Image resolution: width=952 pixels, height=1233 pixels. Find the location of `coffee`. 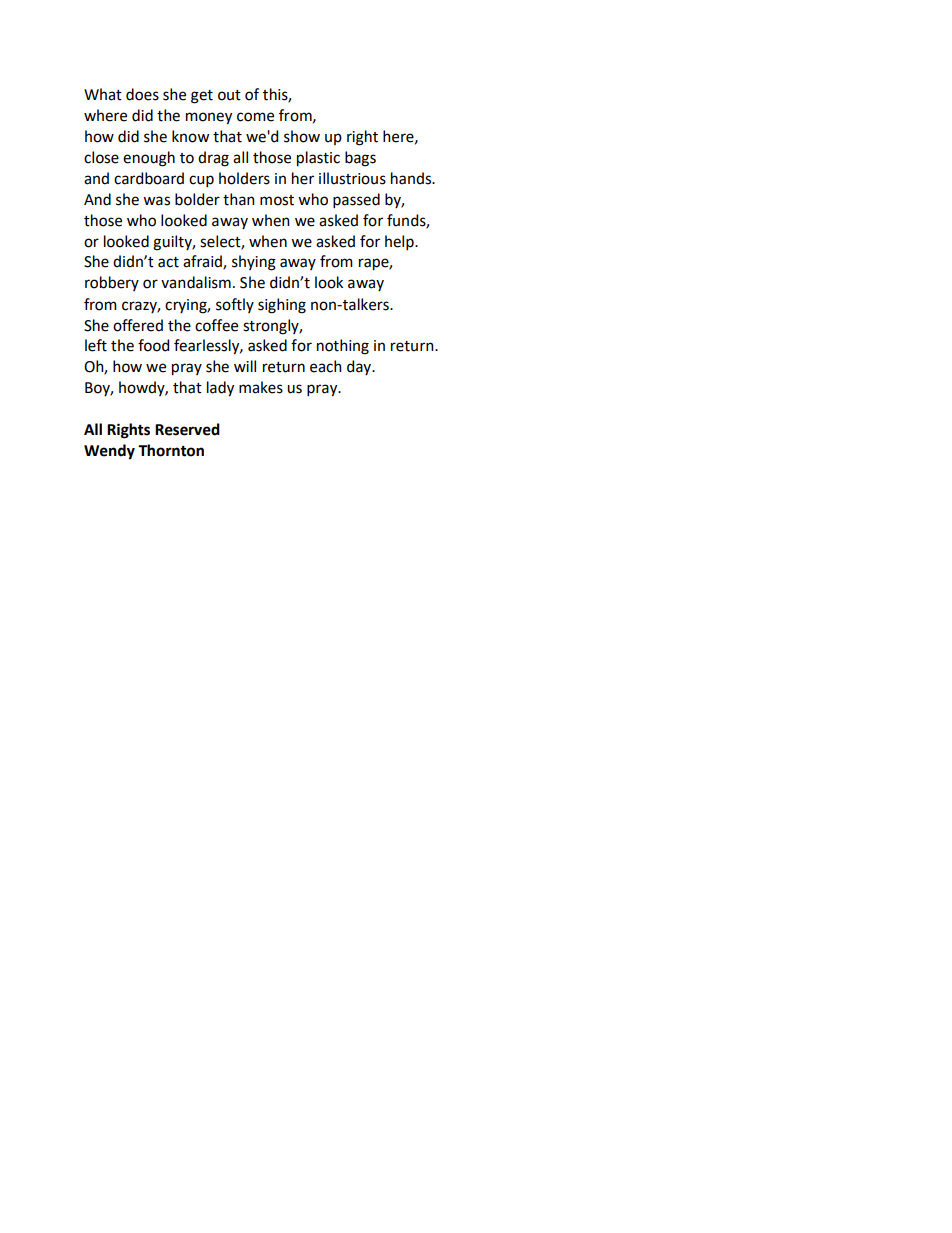

coffee is located at coordinates (216, 325).
